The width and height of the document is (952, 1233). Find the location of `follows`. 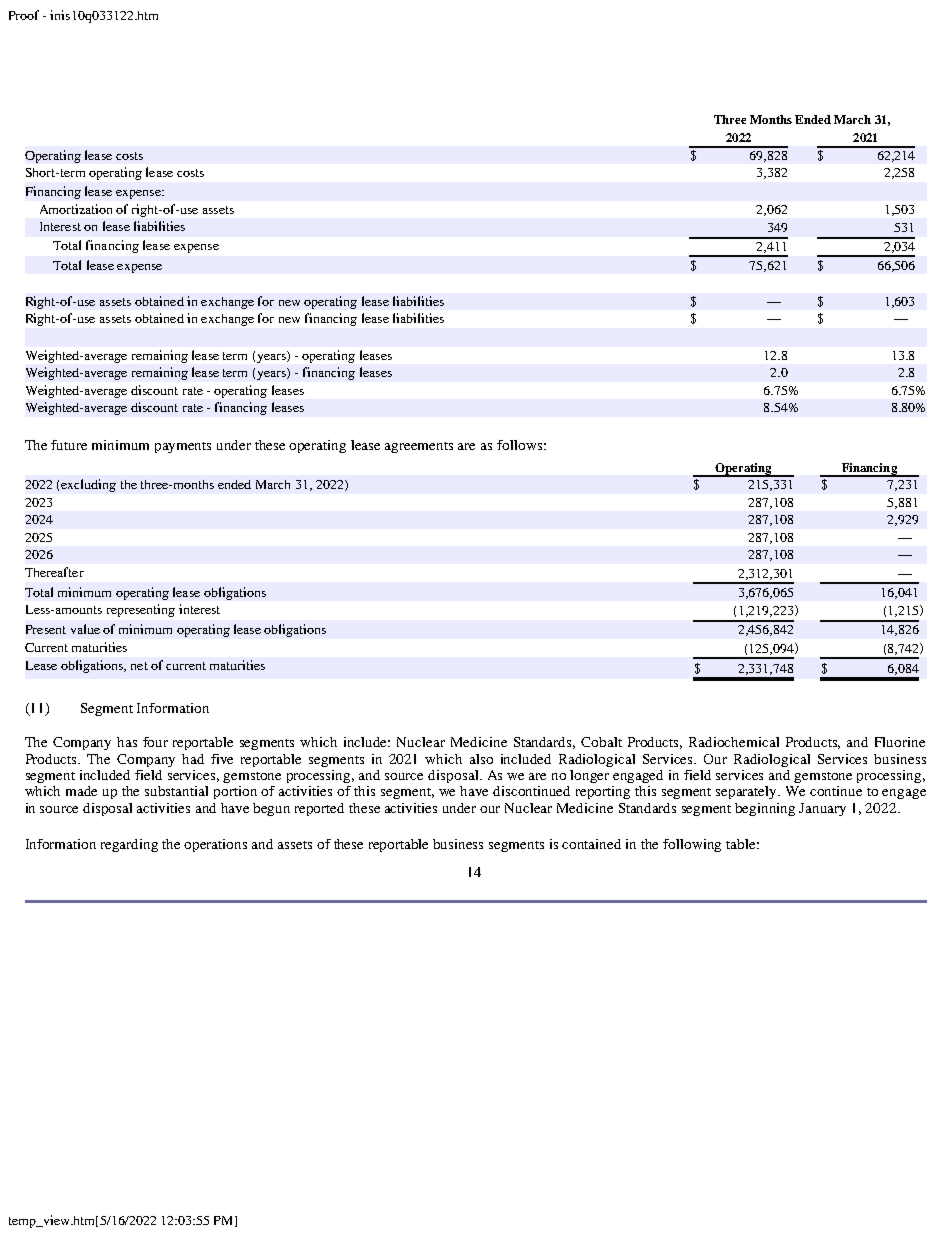

follows is located at coordinates (519, 445).
